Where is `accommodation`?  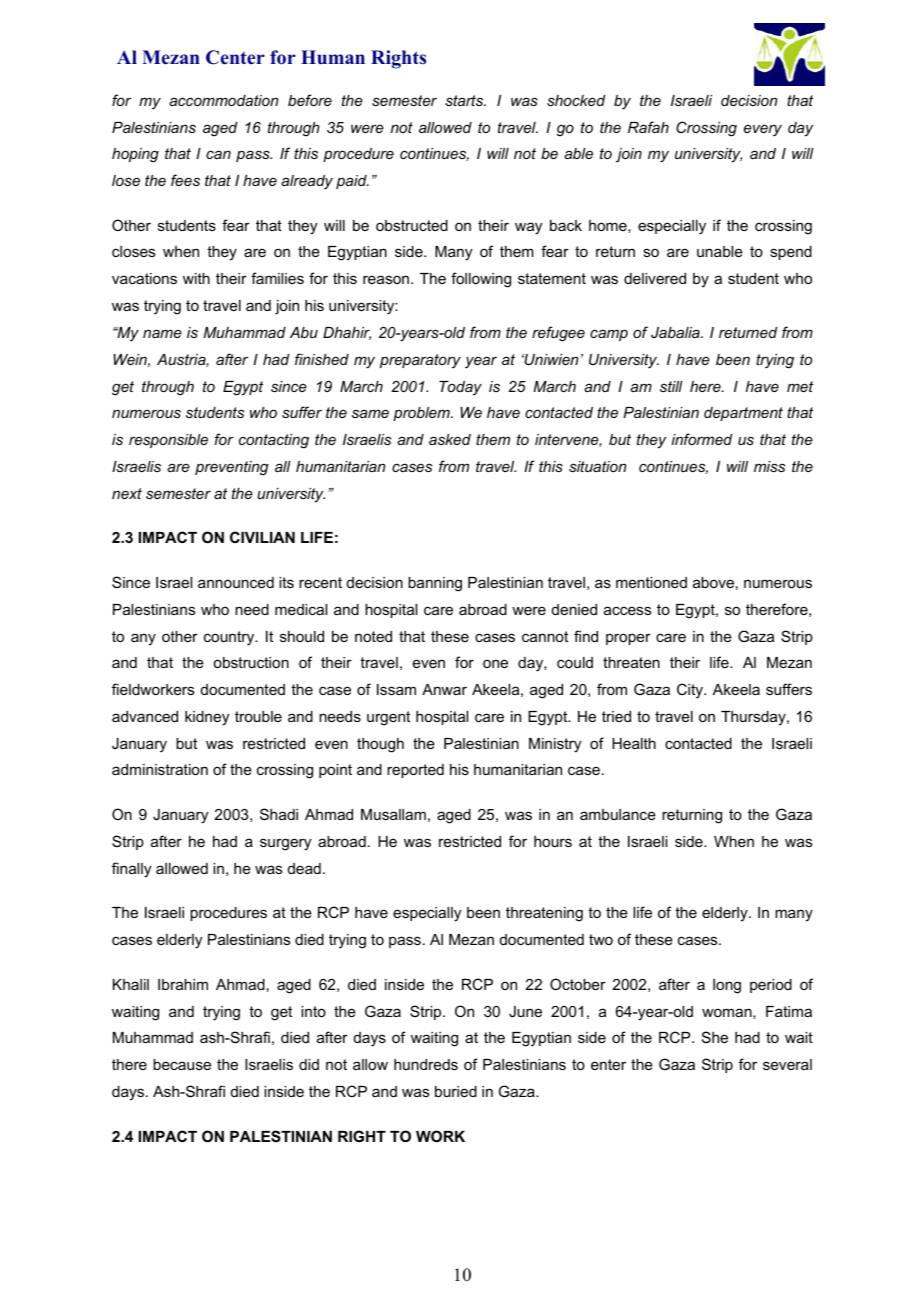
accommodation is located at coordinates (223, 100).
